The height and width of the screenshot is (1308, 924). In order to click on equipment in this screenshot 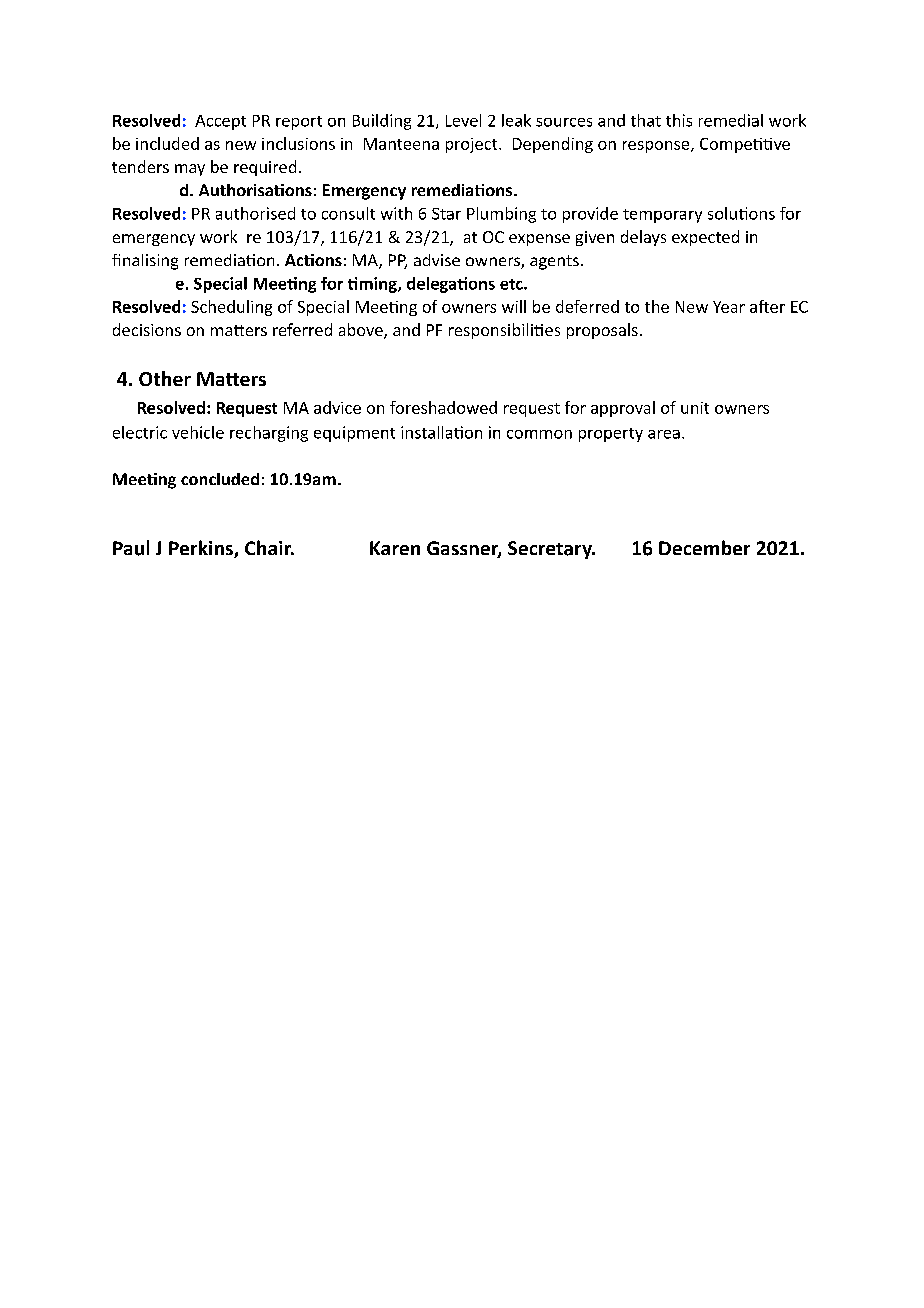, I will do `click(354, 434)`.
